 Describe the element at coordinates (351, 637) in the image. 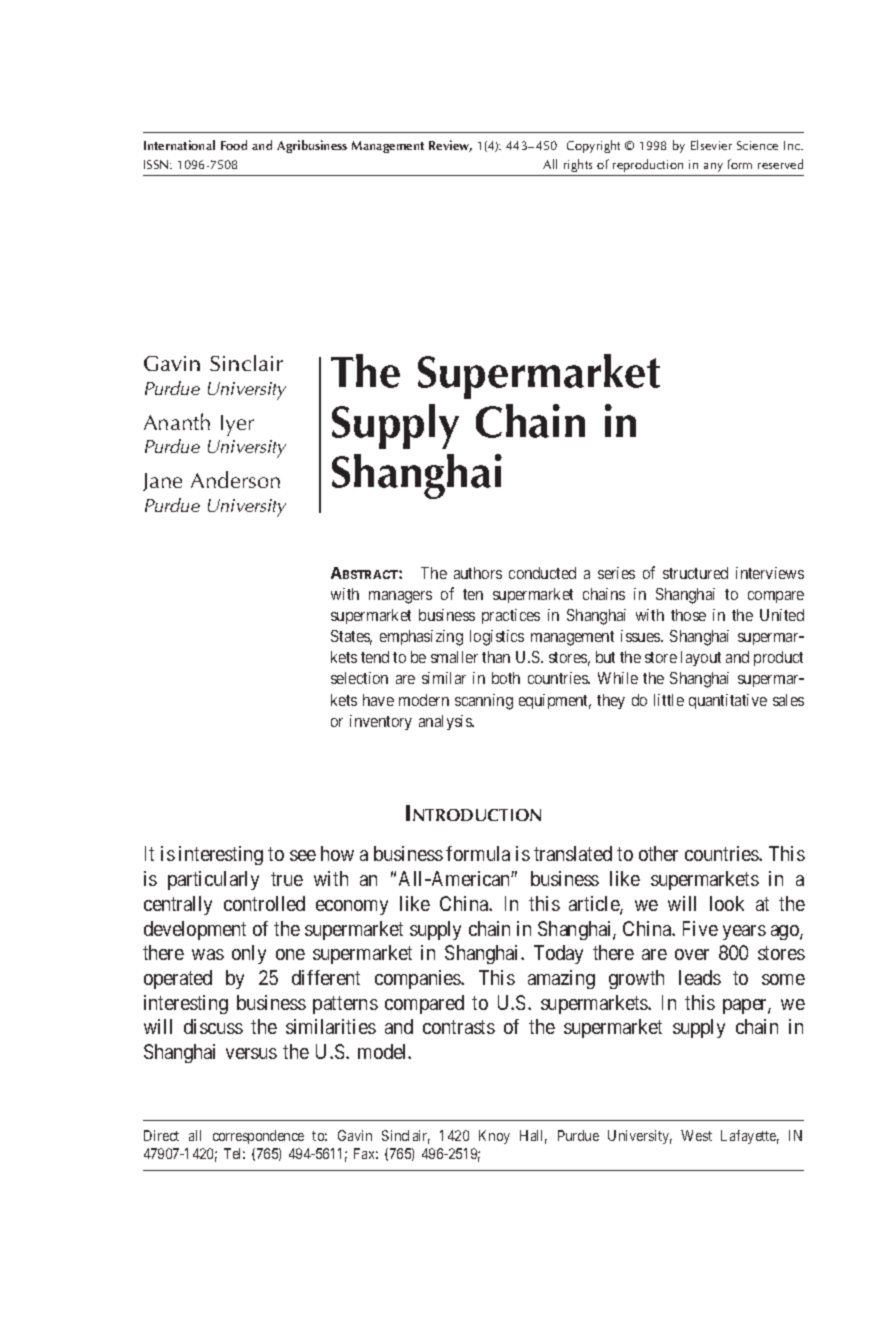

I see `States` at that location.
